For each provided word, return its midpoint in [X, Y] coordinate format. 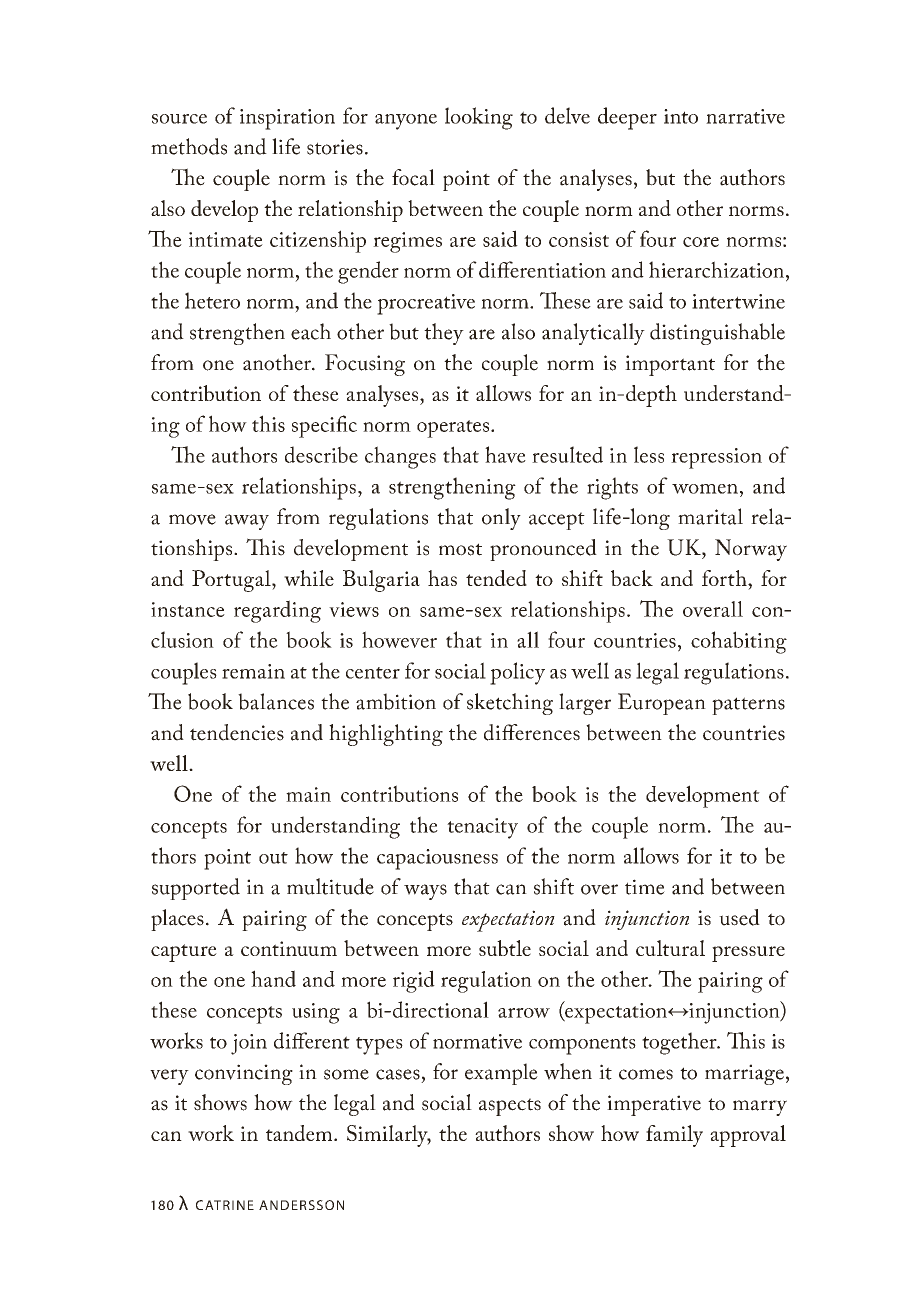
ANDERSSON [301, 1205]
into [681, 116]
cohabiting [739, 642]
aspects [510, 1107]
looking [479, 118]
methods [189, 146]
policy [517, 673]
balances [276, 701]
